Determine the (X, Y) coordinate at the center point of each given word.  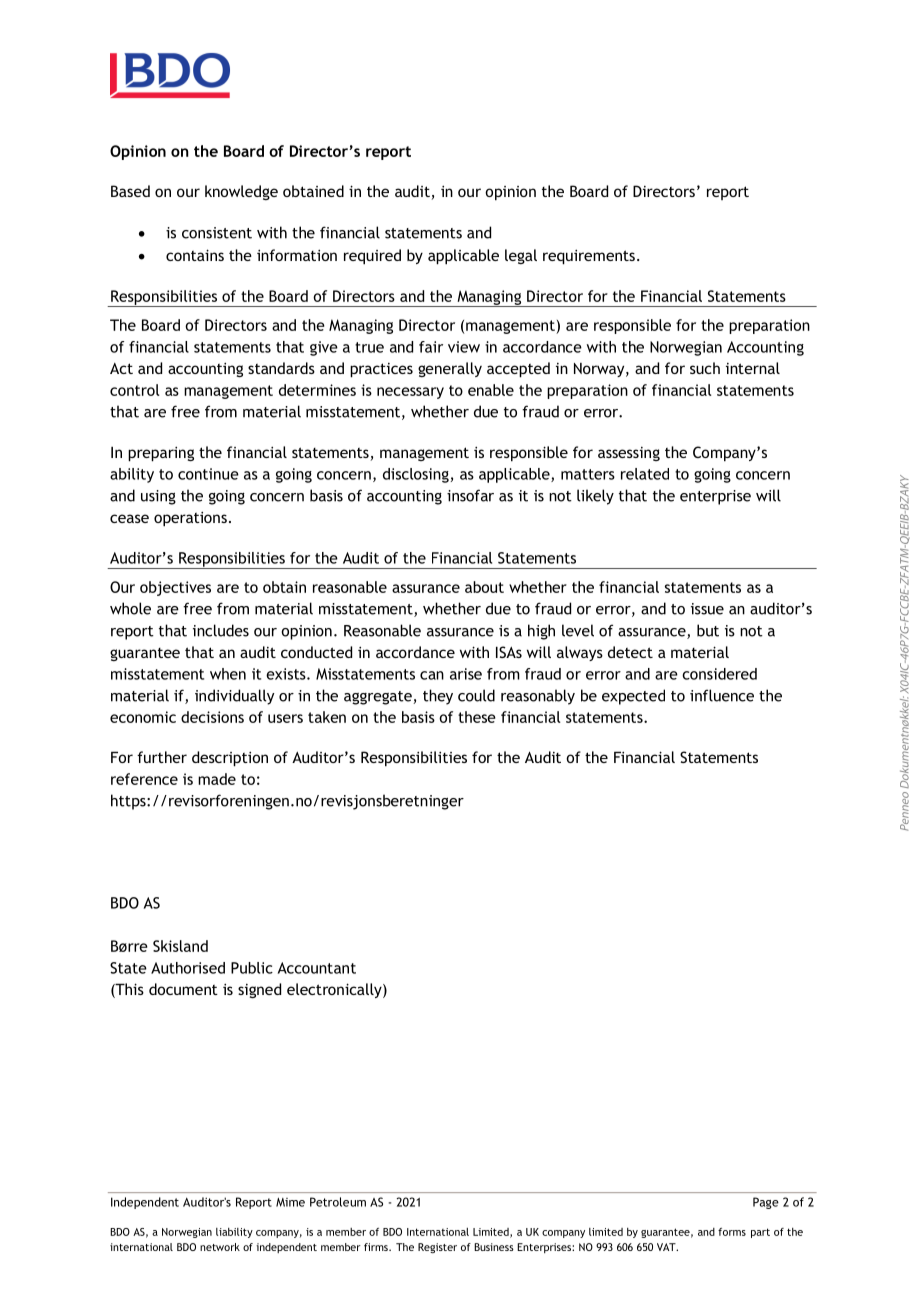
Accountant (317, 968)
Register (437, 1248)
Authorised (188, 968)
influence (722, 695)
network (220, 1247)
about (484, 587)
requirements (589, 257)
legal (521, 256)
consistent (217, 233)
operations (190, 519)
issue (707, 609)
